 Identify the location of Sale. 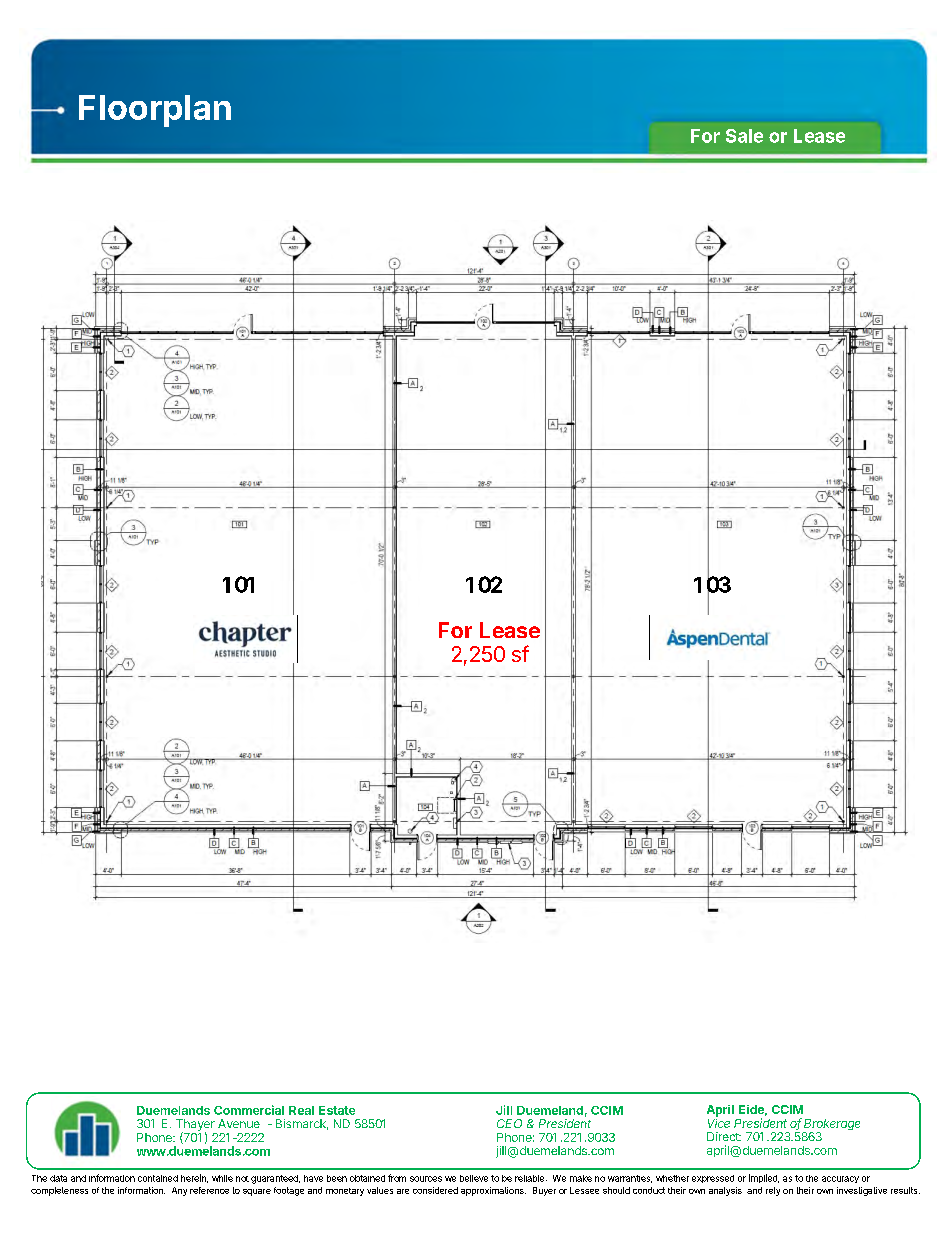
(744, 136).
